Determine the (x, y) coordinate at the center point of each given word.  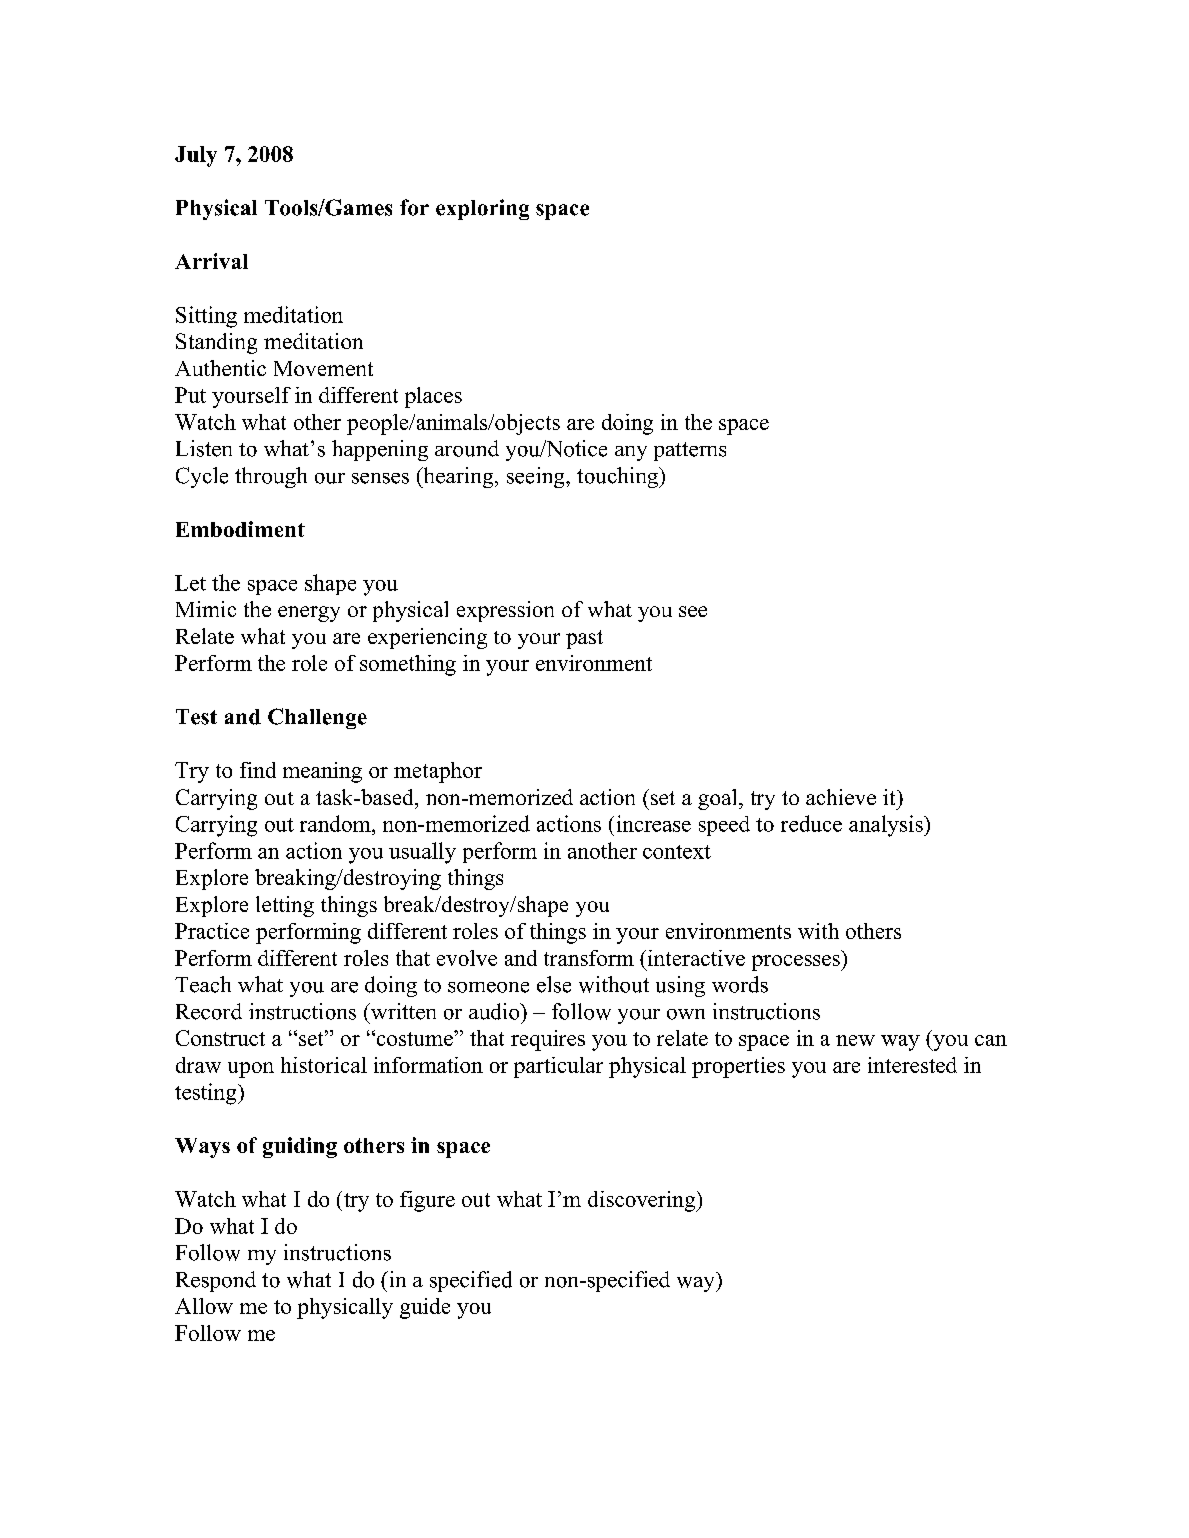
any (631, 453)
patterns (690, 451)
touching (618, 477)
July (196, 156)
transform (589, 958)
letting (285, 906)
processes (797, 963)
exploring (482, 209)
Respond (216, 1281)
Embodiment (240, 529)
